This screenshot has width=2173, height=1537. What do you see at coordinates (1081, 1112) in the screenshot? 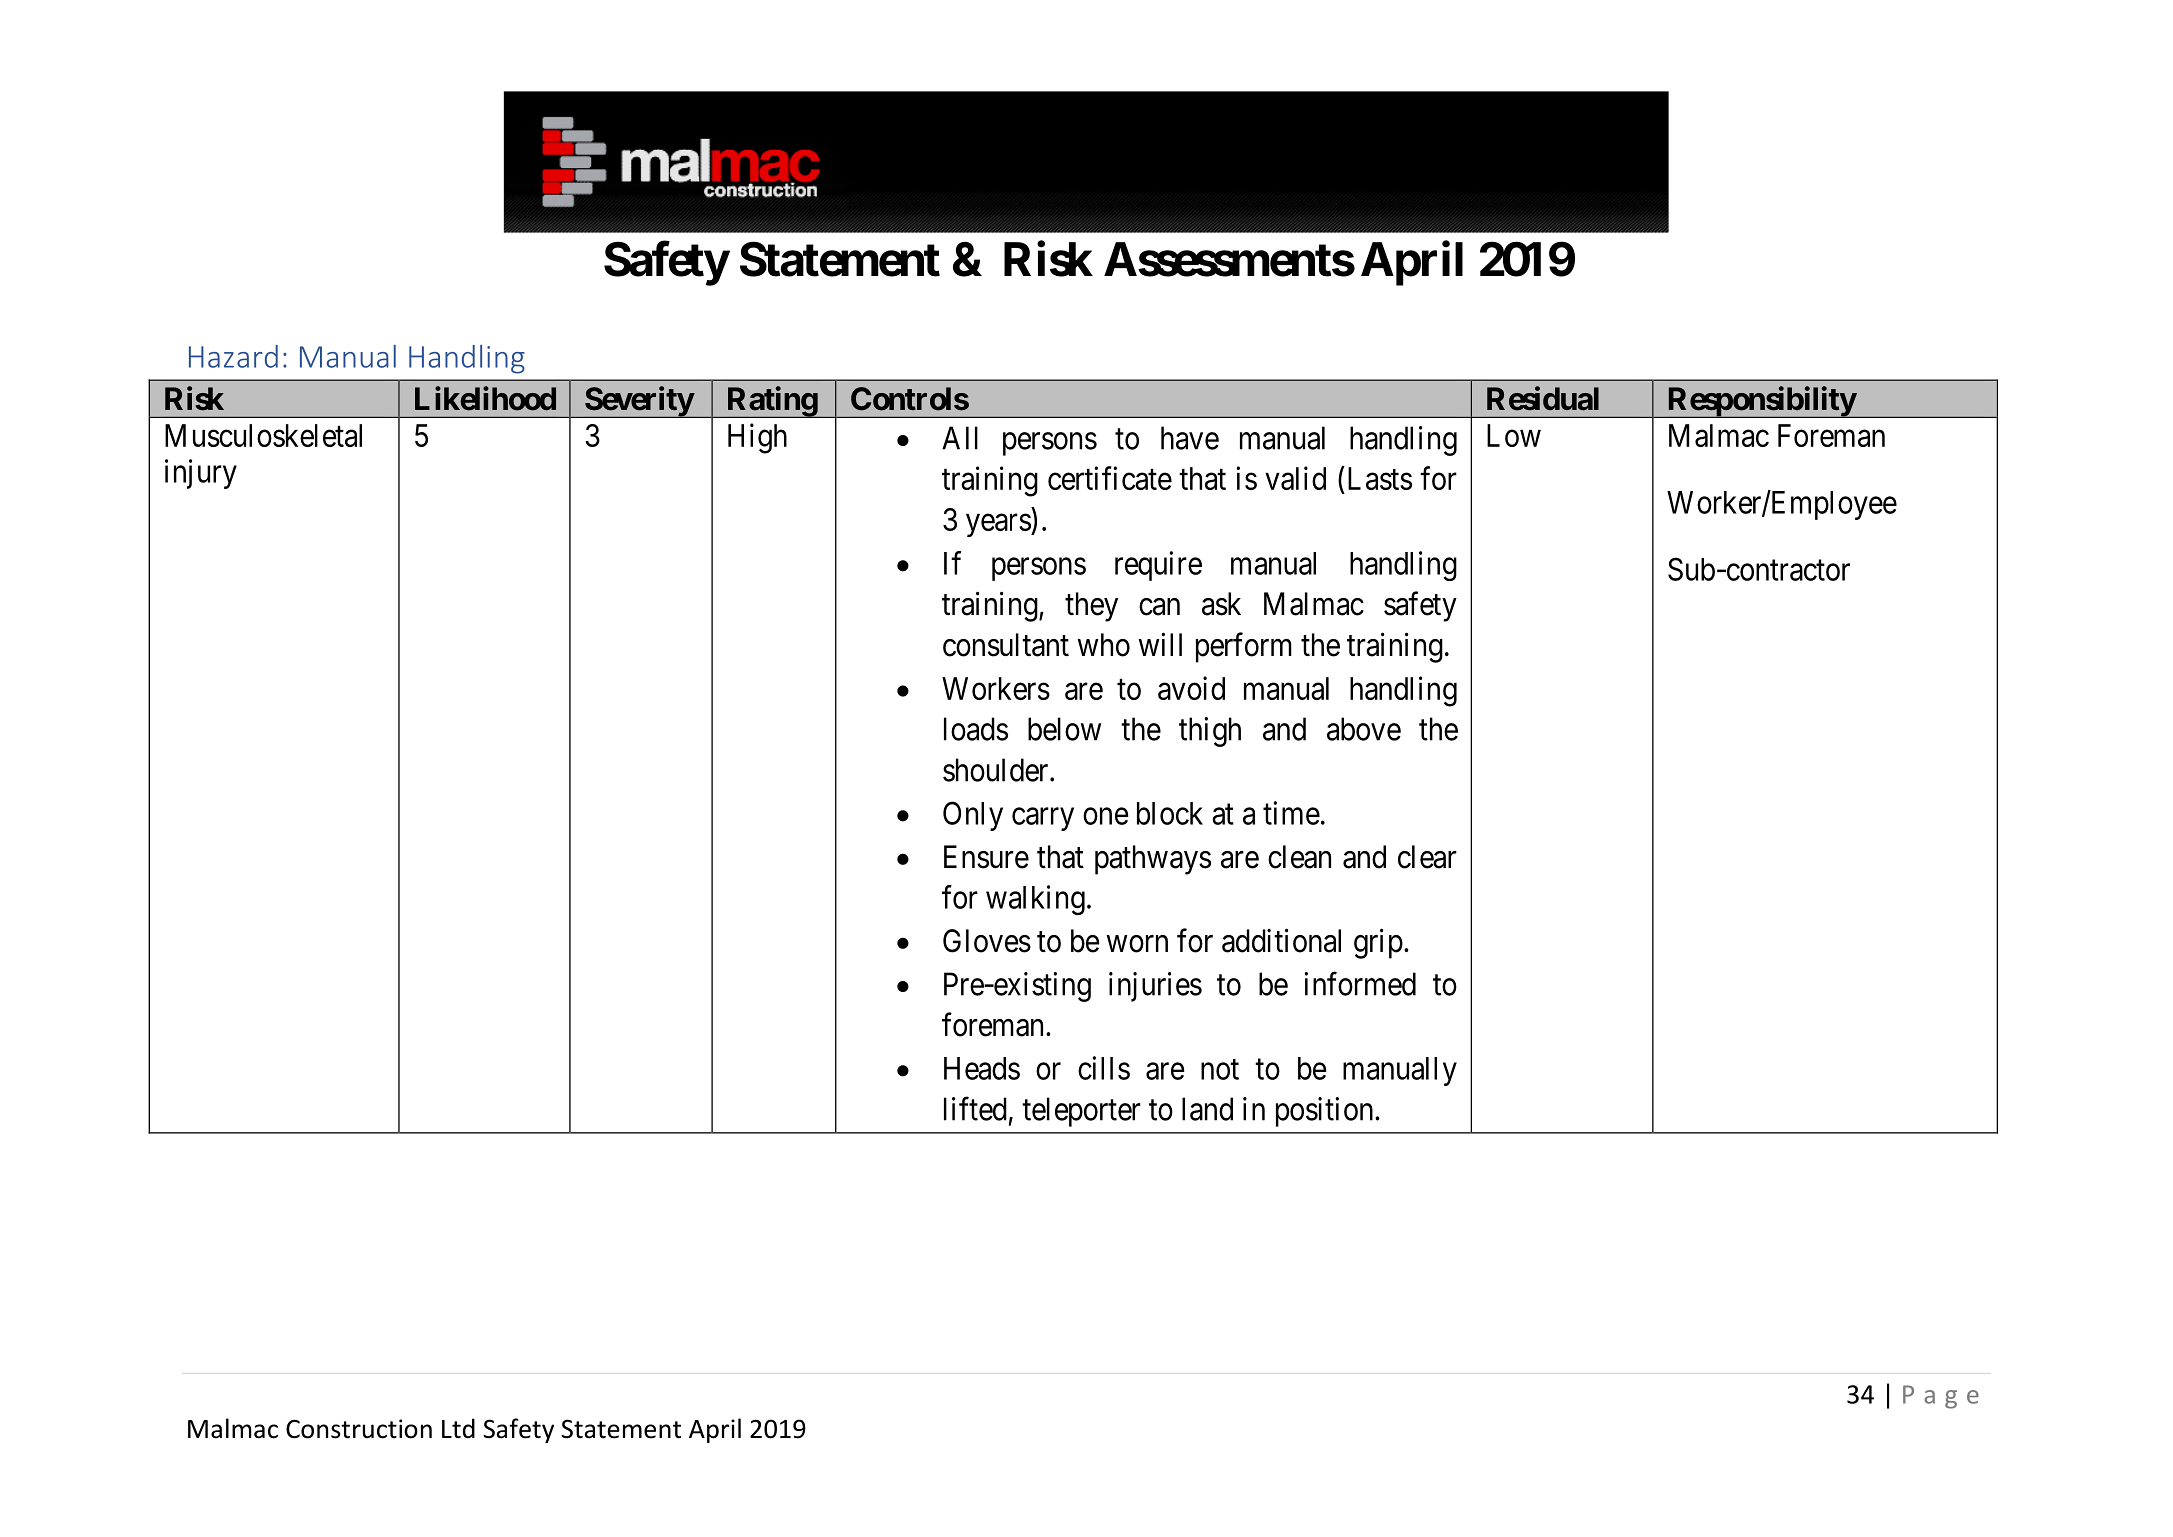
I see `teleporter` at bounding box center [1081, 1112].
